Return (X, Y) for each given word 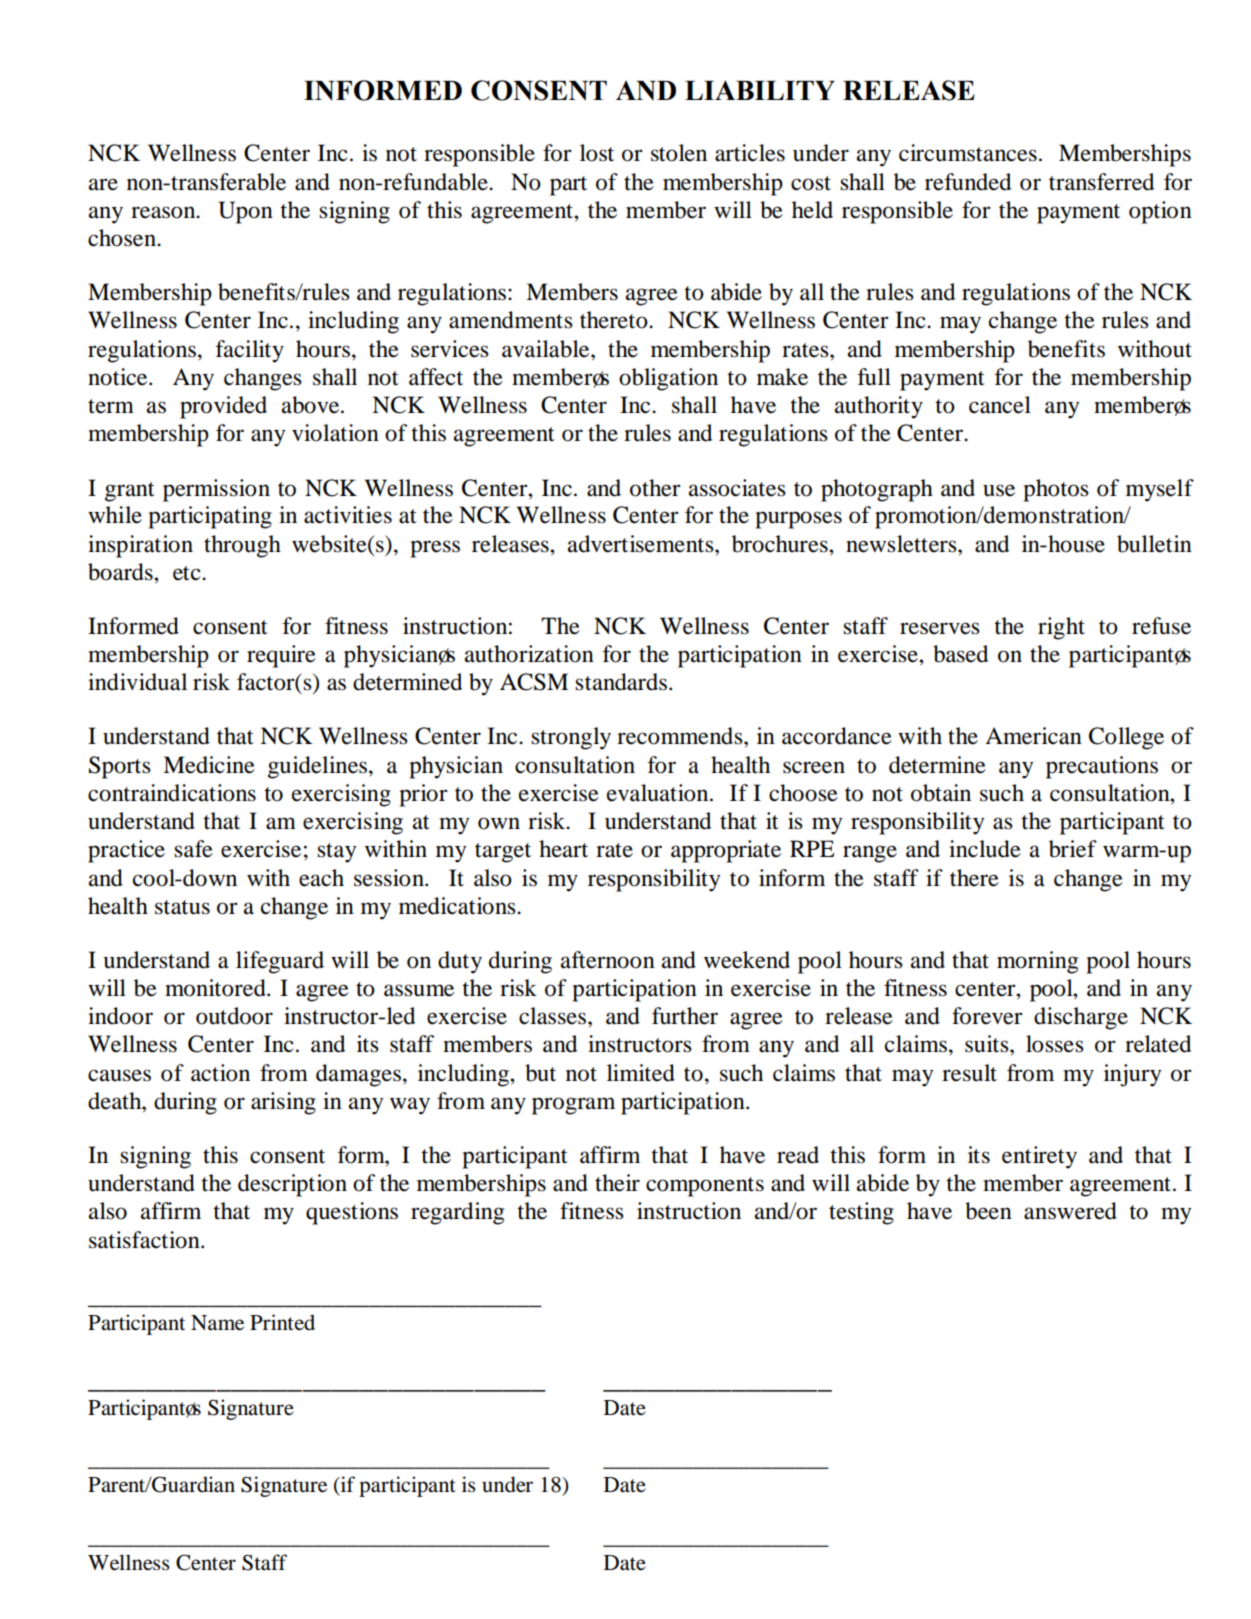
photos (1056, 490)
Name (217, 1323)
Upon (245, 212)
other (655, 488)
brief (1073, 849)
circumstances (968, 153)
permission (216, 490)
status (182, 907)
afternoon (608, 960)
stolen (679, 153)
